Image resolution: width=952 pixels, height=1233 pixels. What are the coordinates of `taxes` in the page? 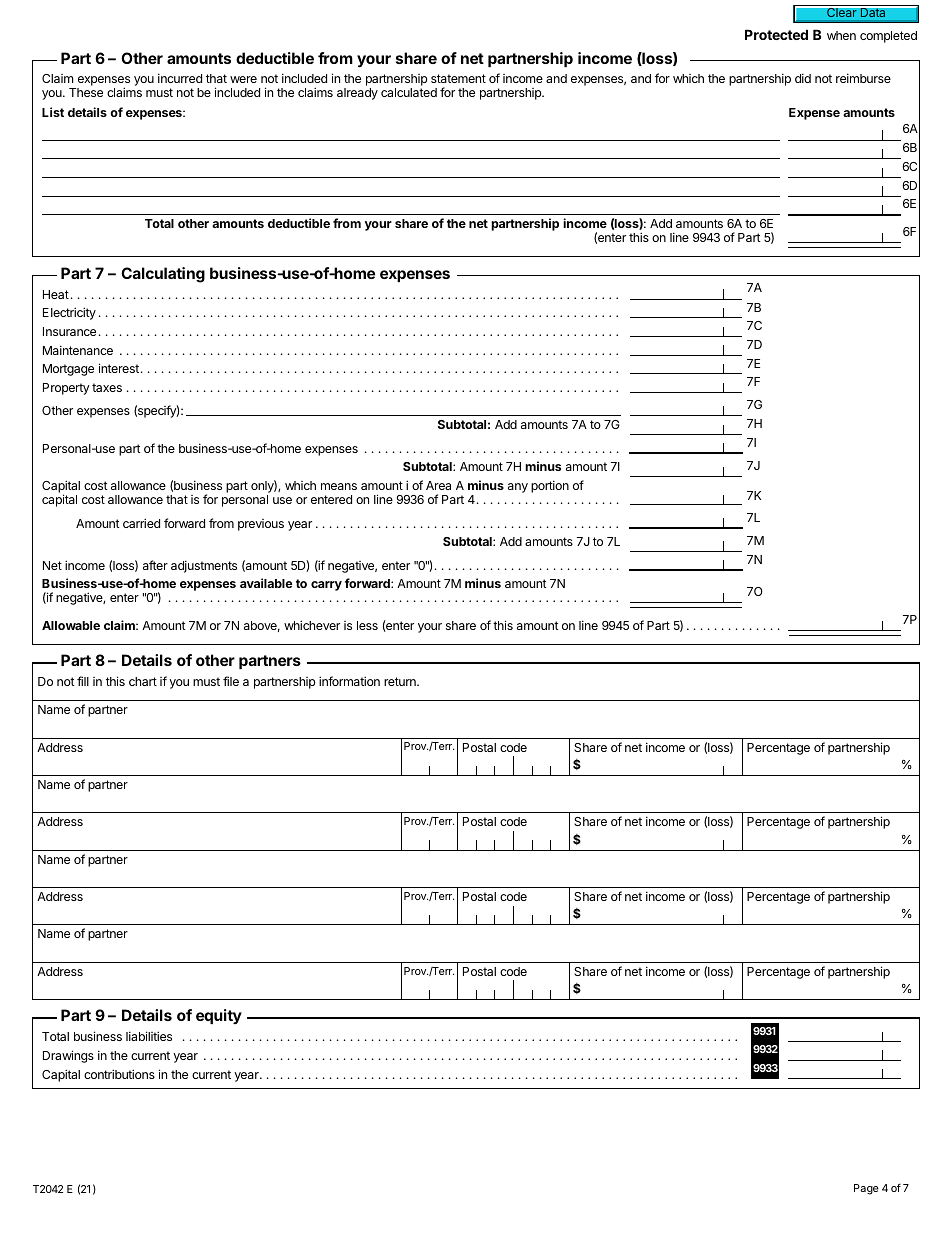 It's located at (107, 387).
